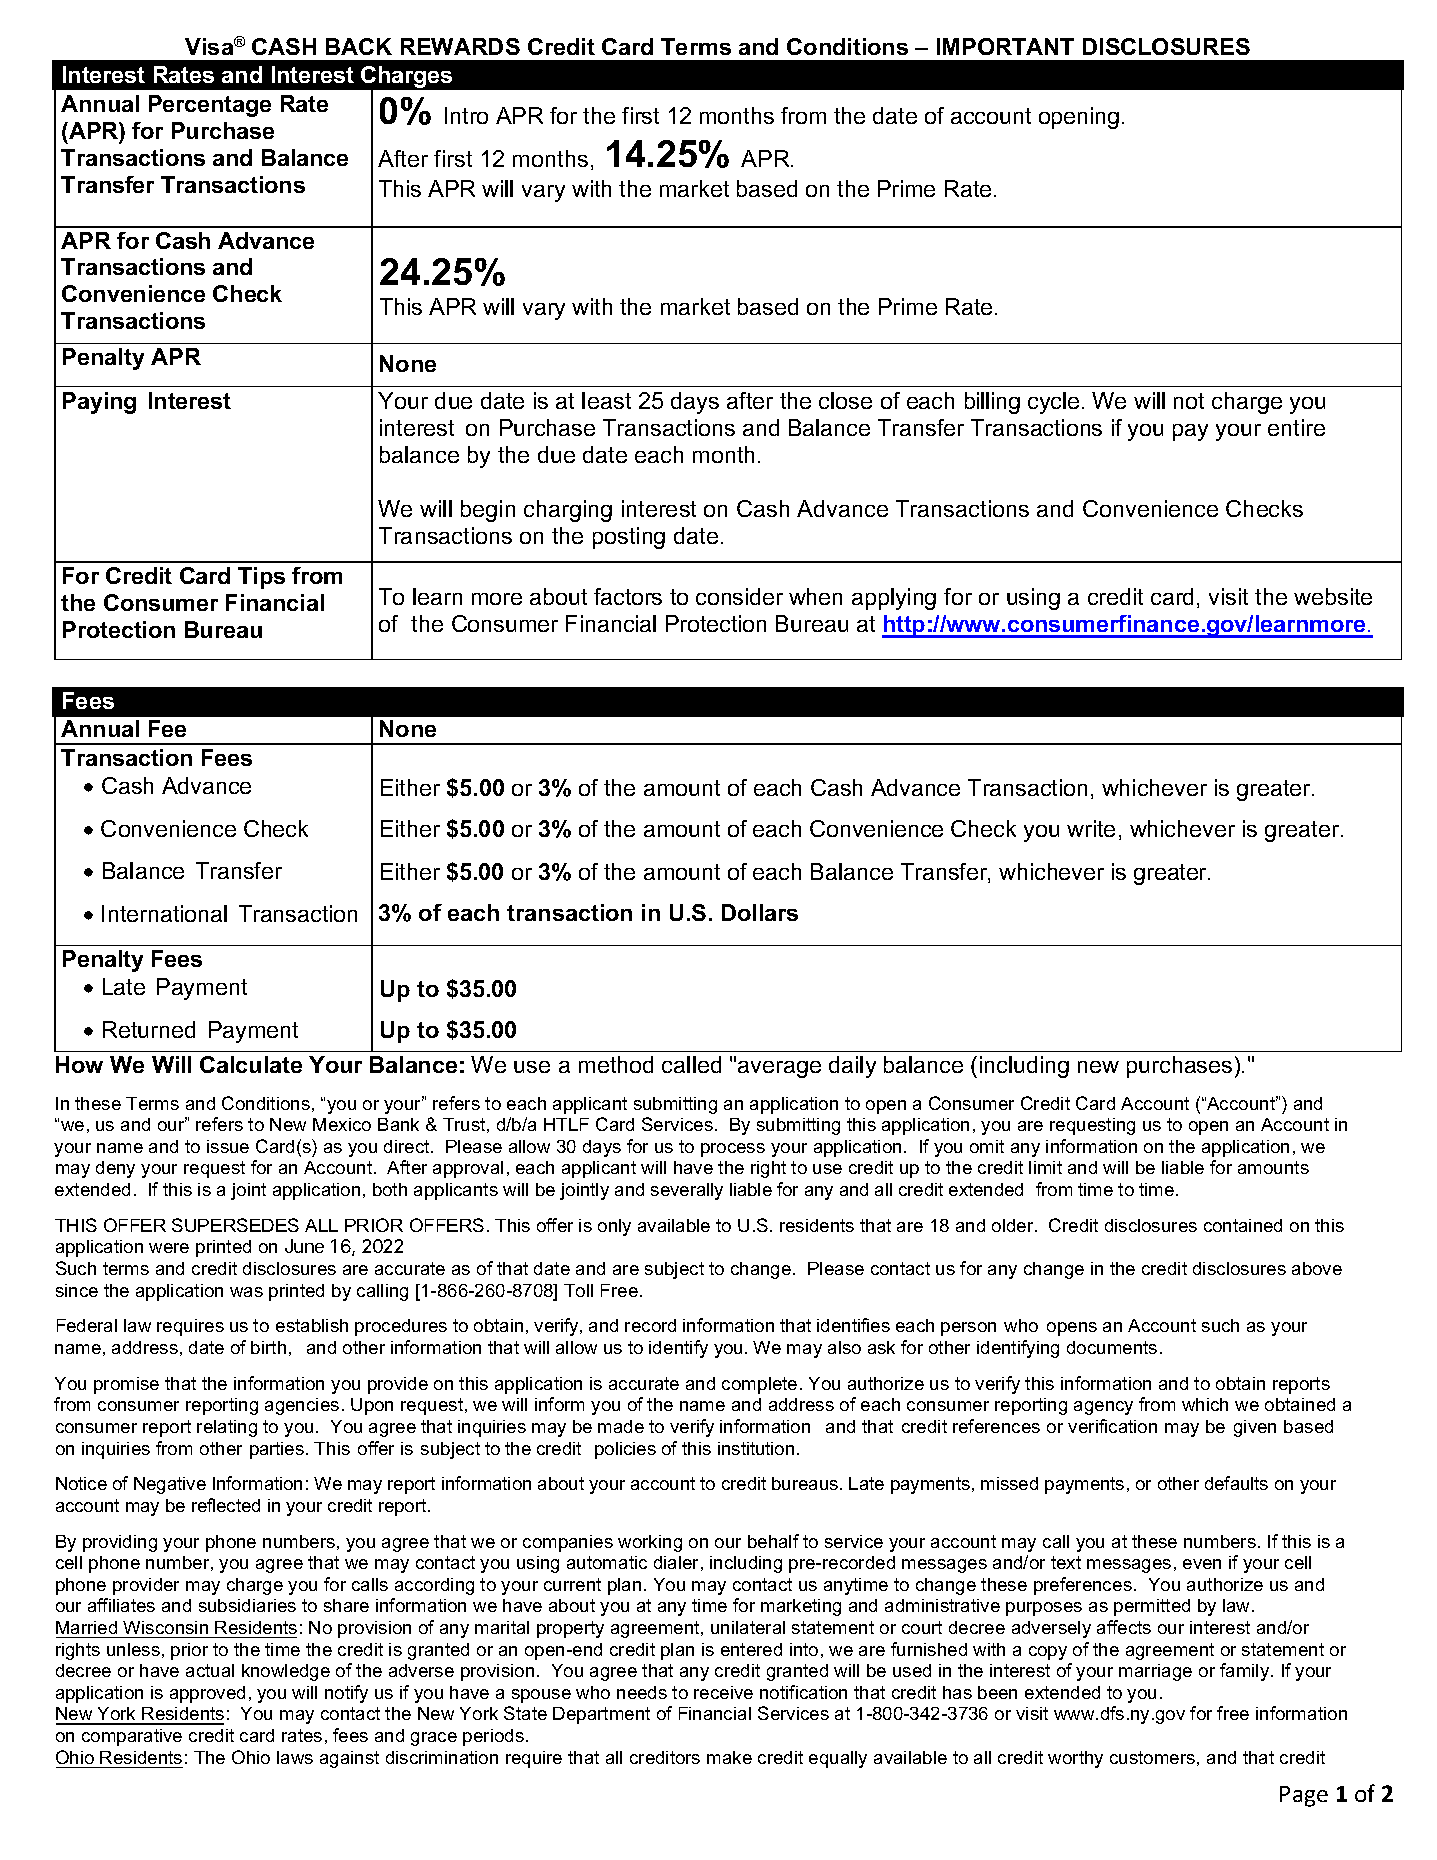  What do you see at coordinates (739, 596) in the image?
I see `consider` at bounding box center [739, 596].
